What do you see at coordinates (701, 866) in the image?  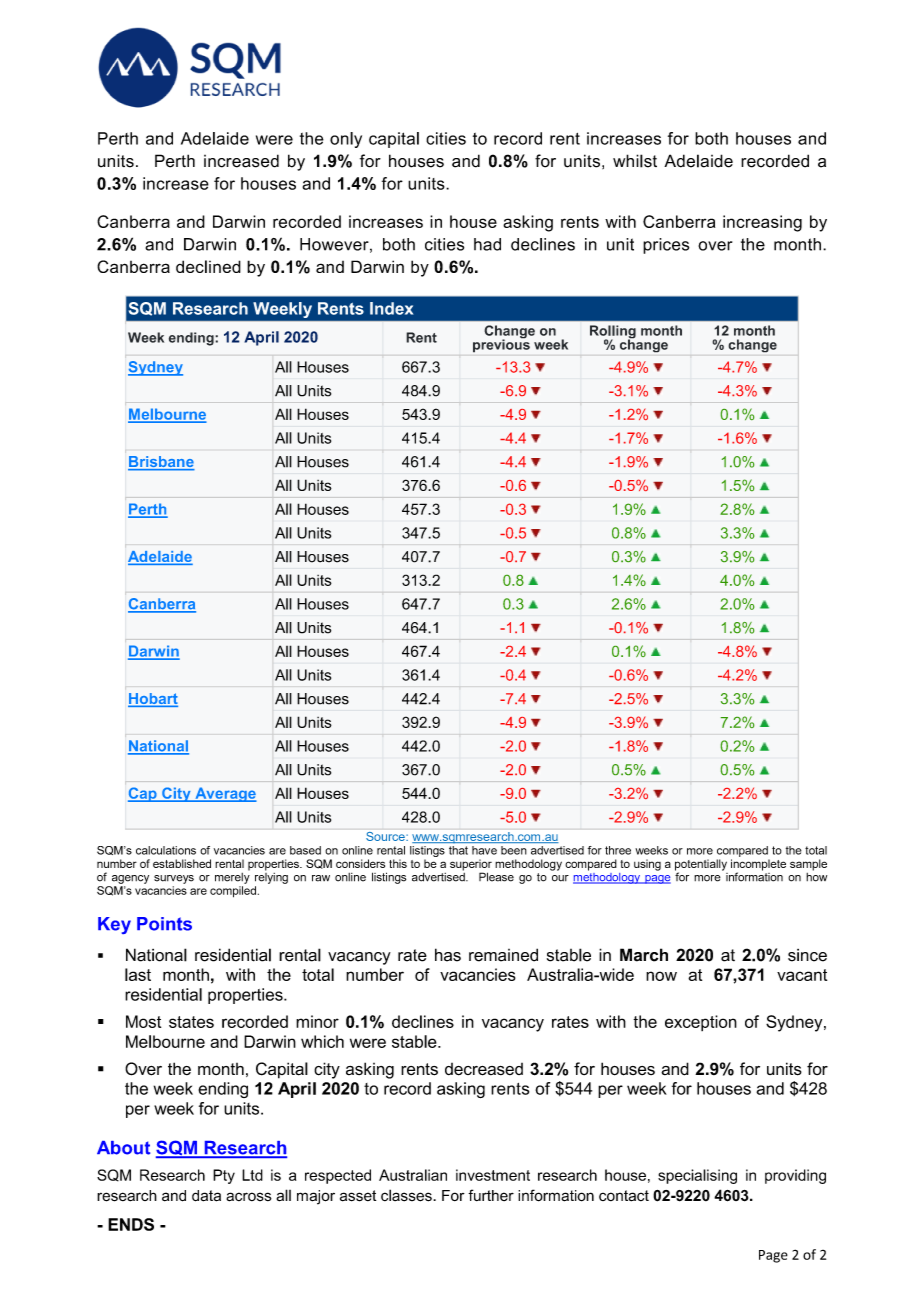 I see `potentially` at bounding box center [701, 866].
